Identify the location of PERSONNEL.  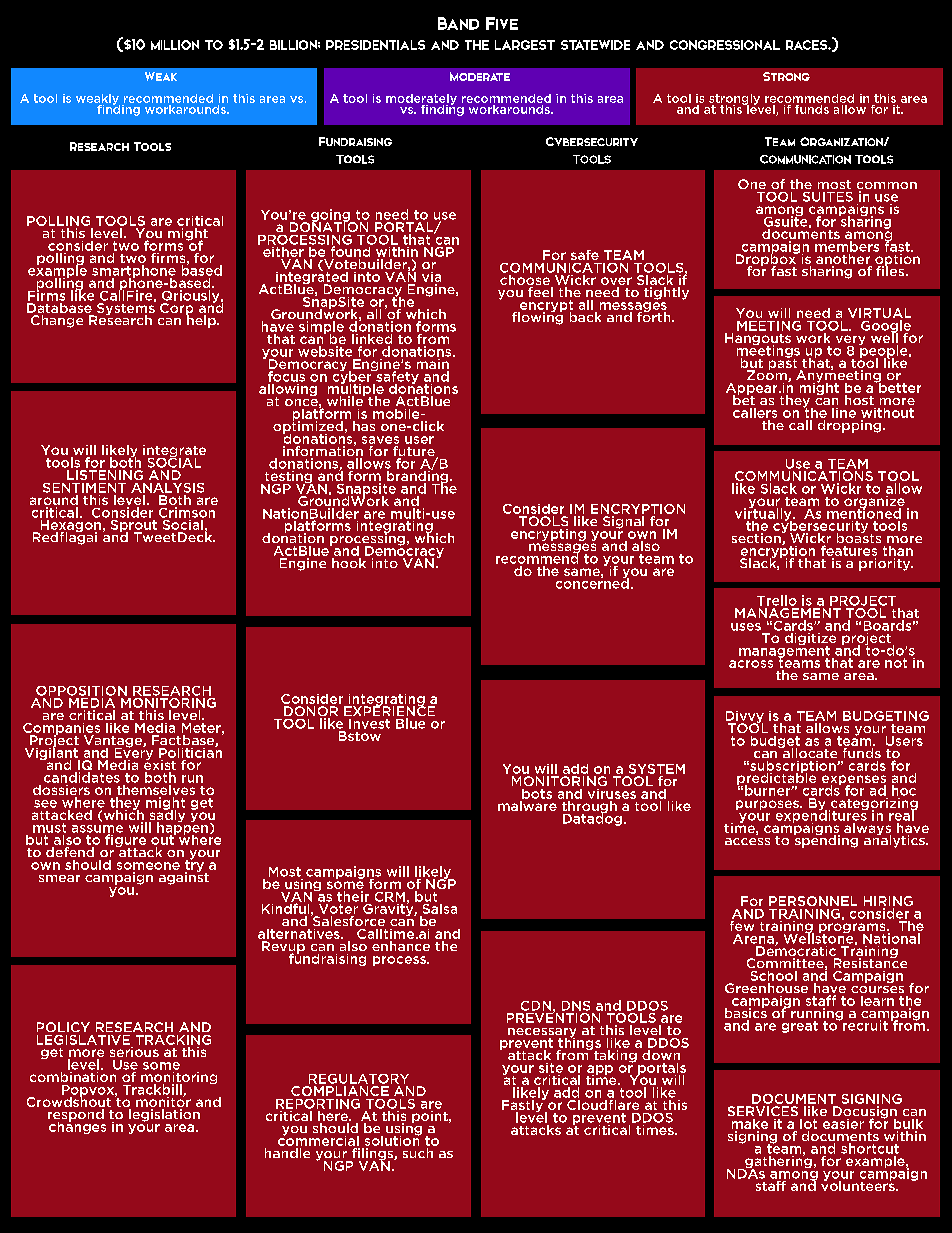
(813, 901).
